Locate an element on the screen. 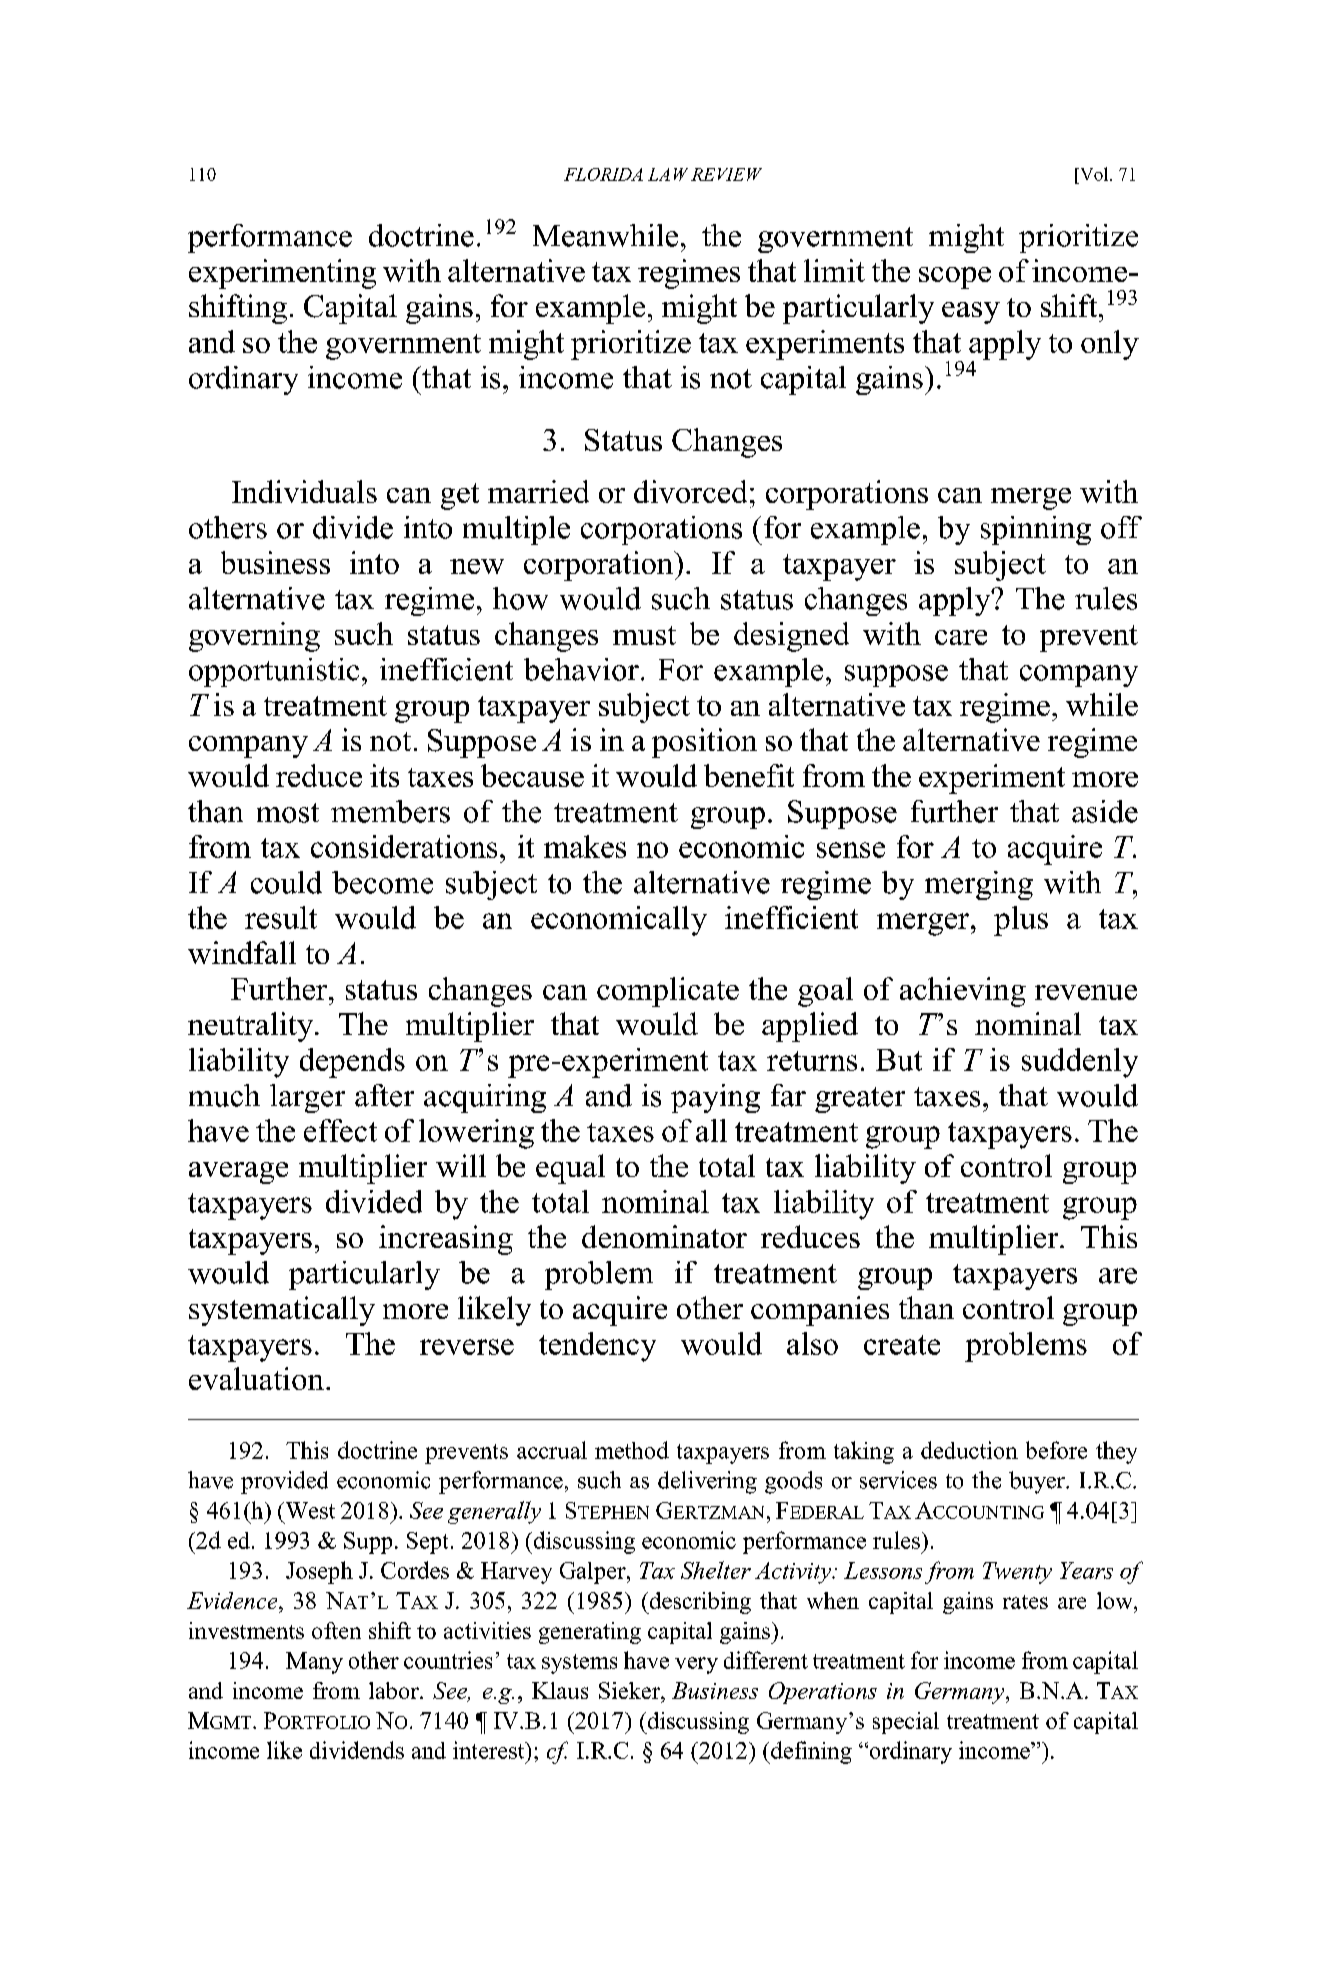 The height and width of the screenshot is (1965, 1326). very is located at coordinates (696, 1665).
